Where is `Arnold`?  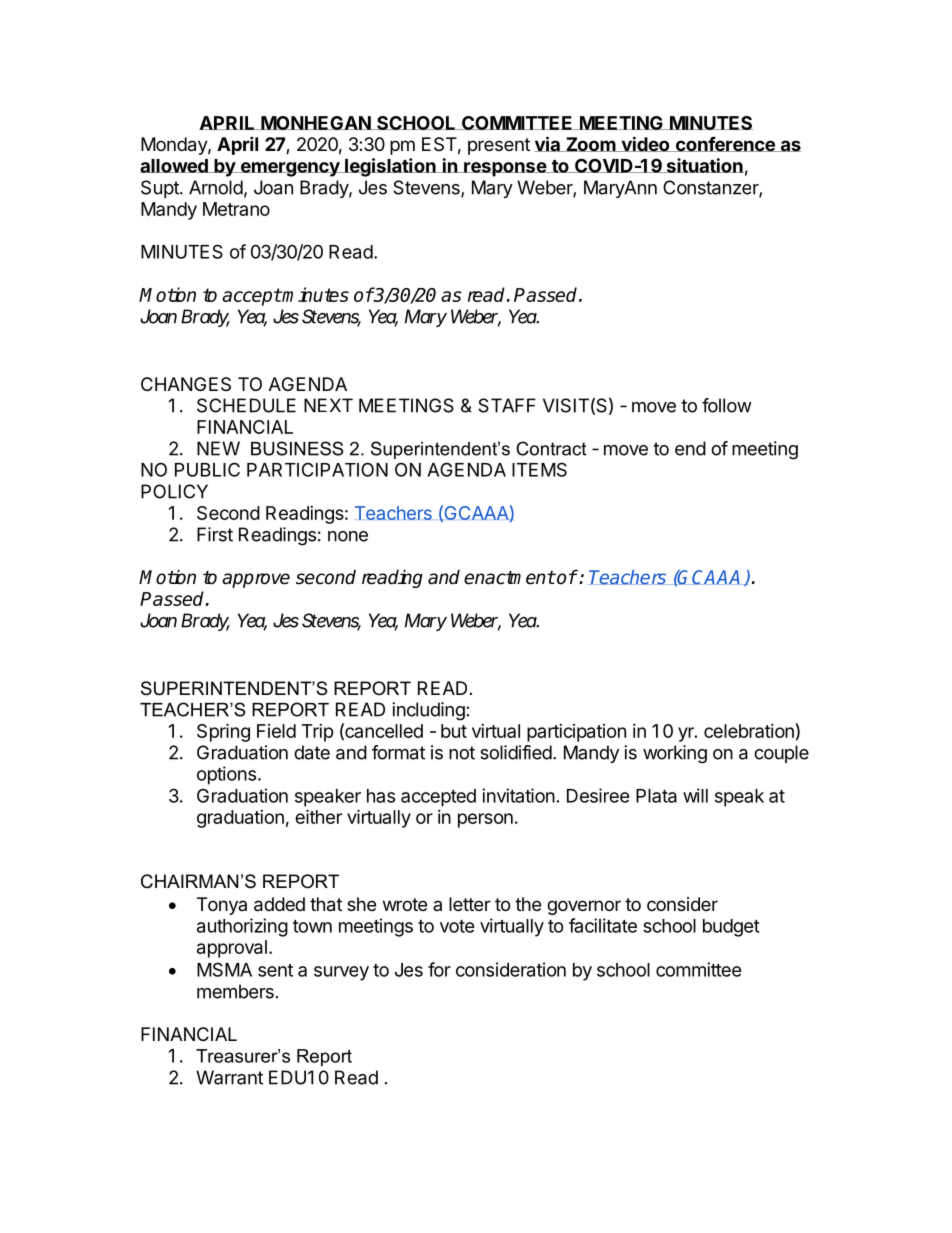
Arnold is located at coordinates (216, 187).
